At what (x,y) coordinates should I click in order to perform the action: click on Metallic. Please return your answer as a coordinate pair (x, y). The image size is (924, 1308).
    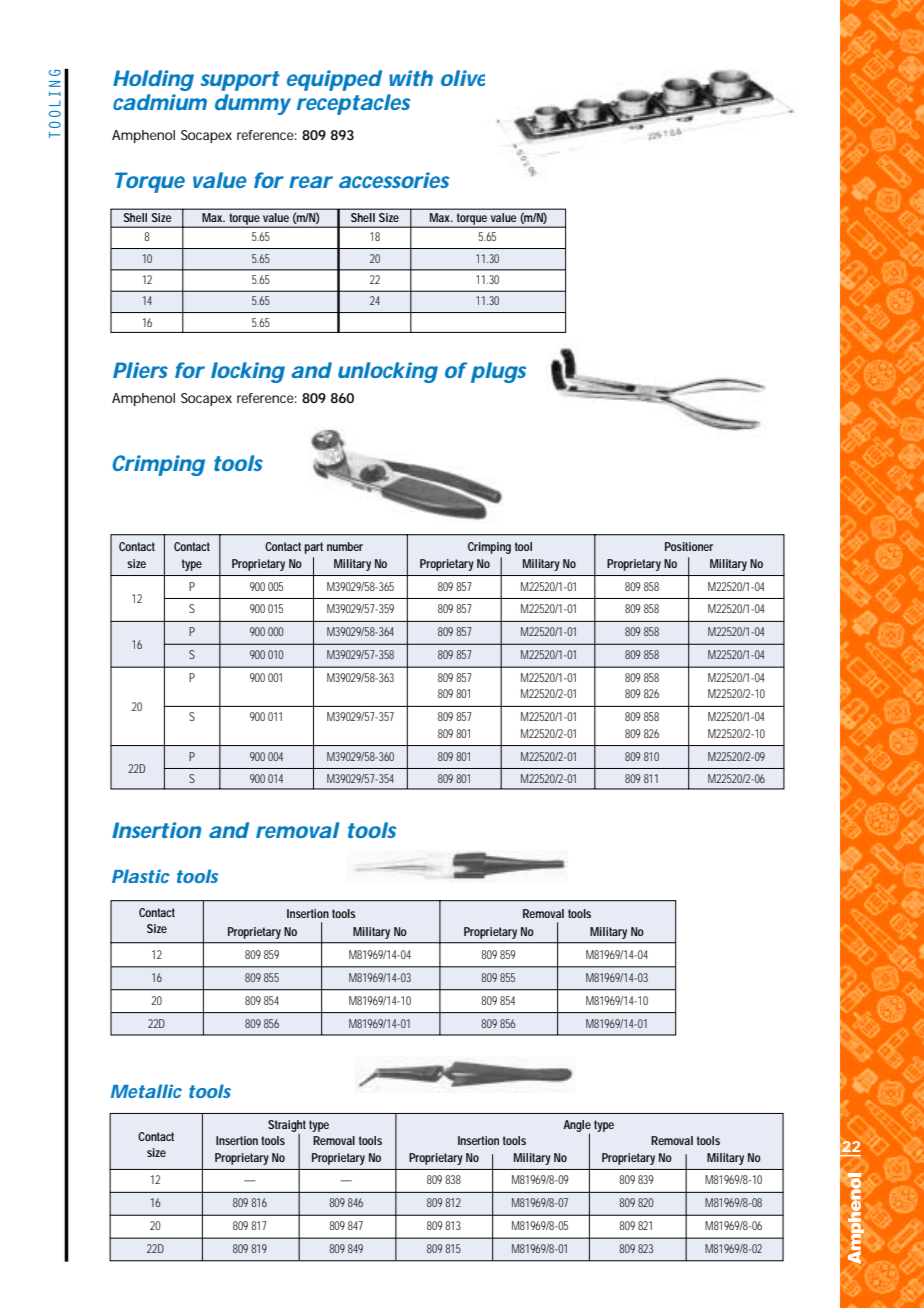
    Looking at the image, I should click on (146, 1091).
